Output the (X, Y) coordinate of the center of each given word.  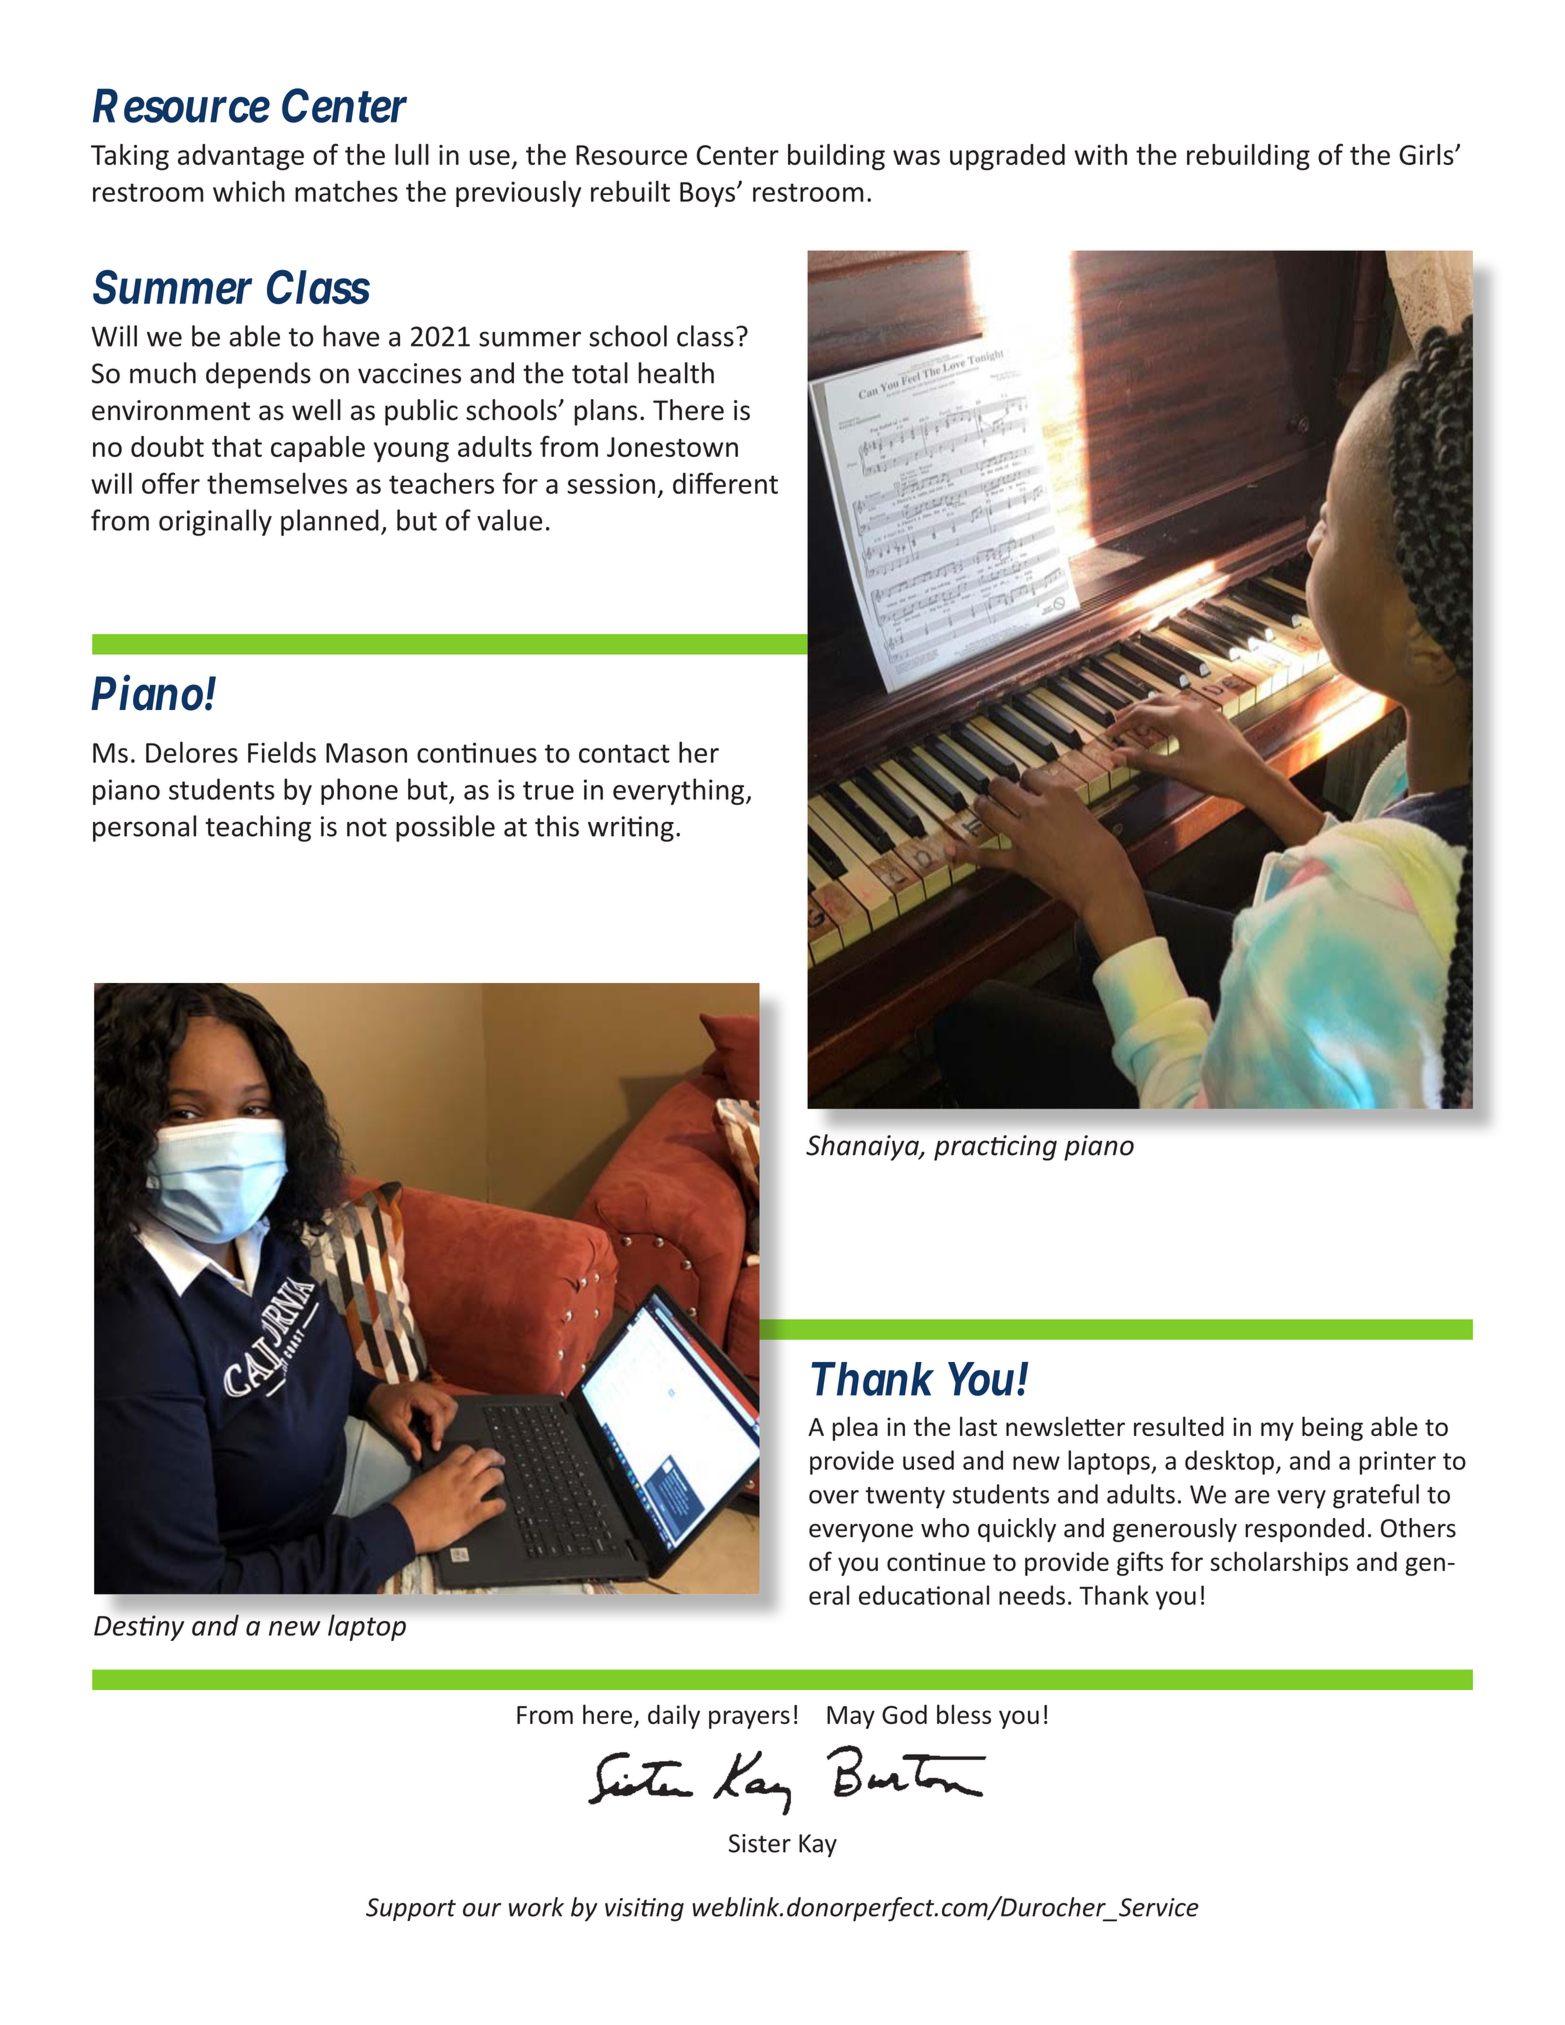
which (249, 191)
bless (964, 1714)
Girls (1427, 154)
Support (411, 1909)
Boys (707, 194)
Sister (760, 1843)
